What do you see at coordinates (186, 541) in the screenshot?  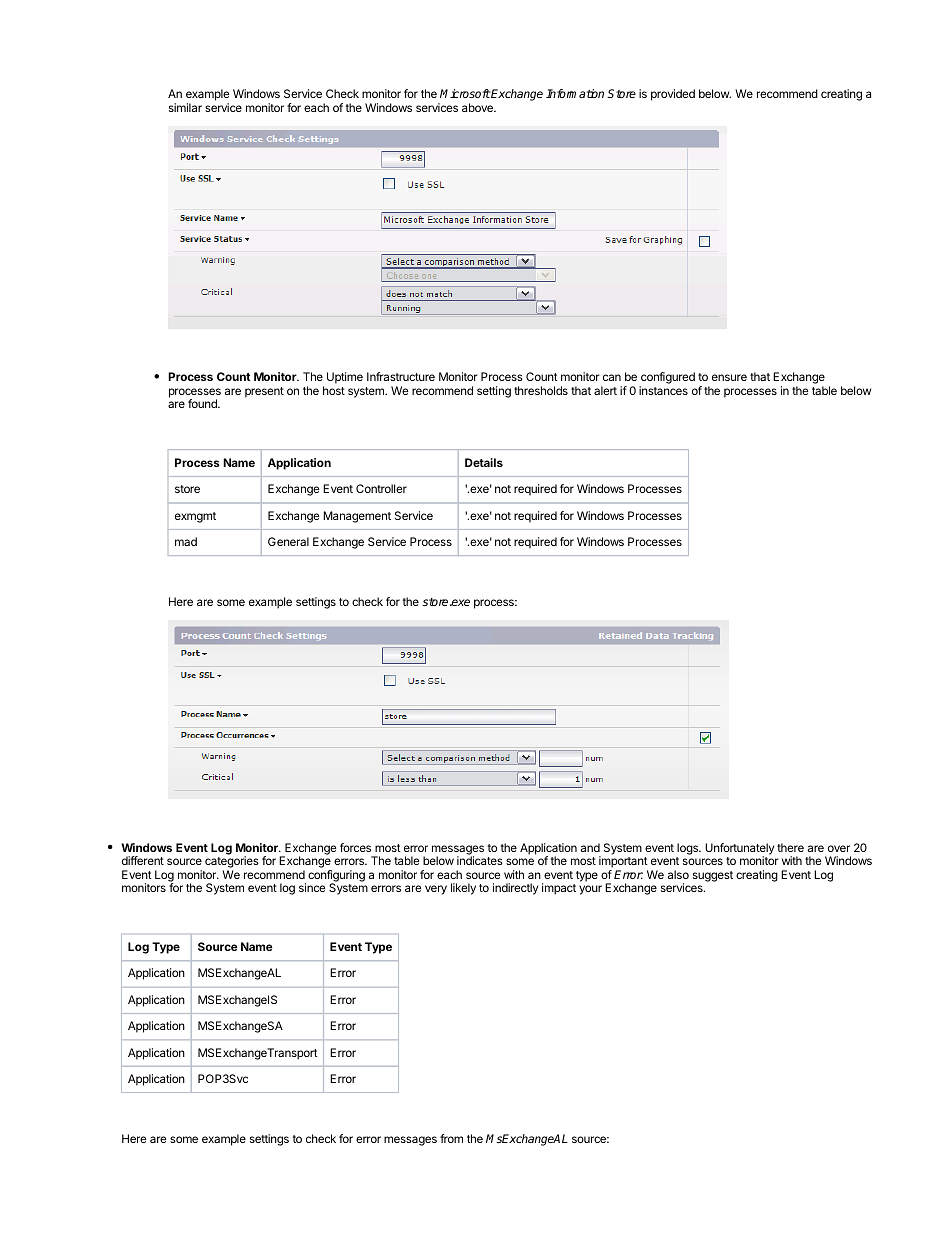 I see `mad` at bounding box center [186, 541].
